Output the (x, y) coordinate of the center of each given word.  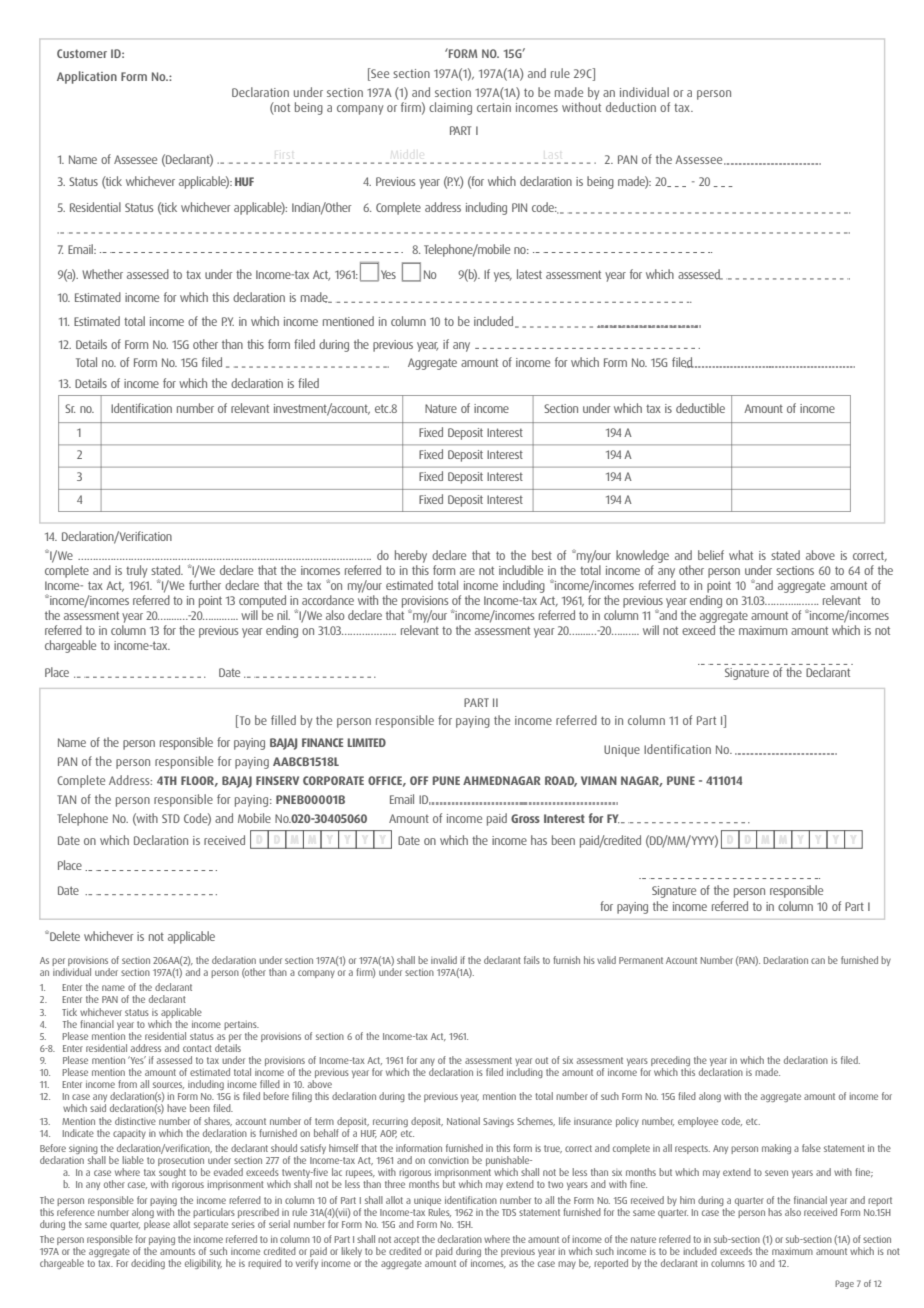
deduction (631, 107)
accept (407, 1242)
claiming (450, 108)
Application (87, 77)
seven (776, 1173)
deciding (148, 1264)
